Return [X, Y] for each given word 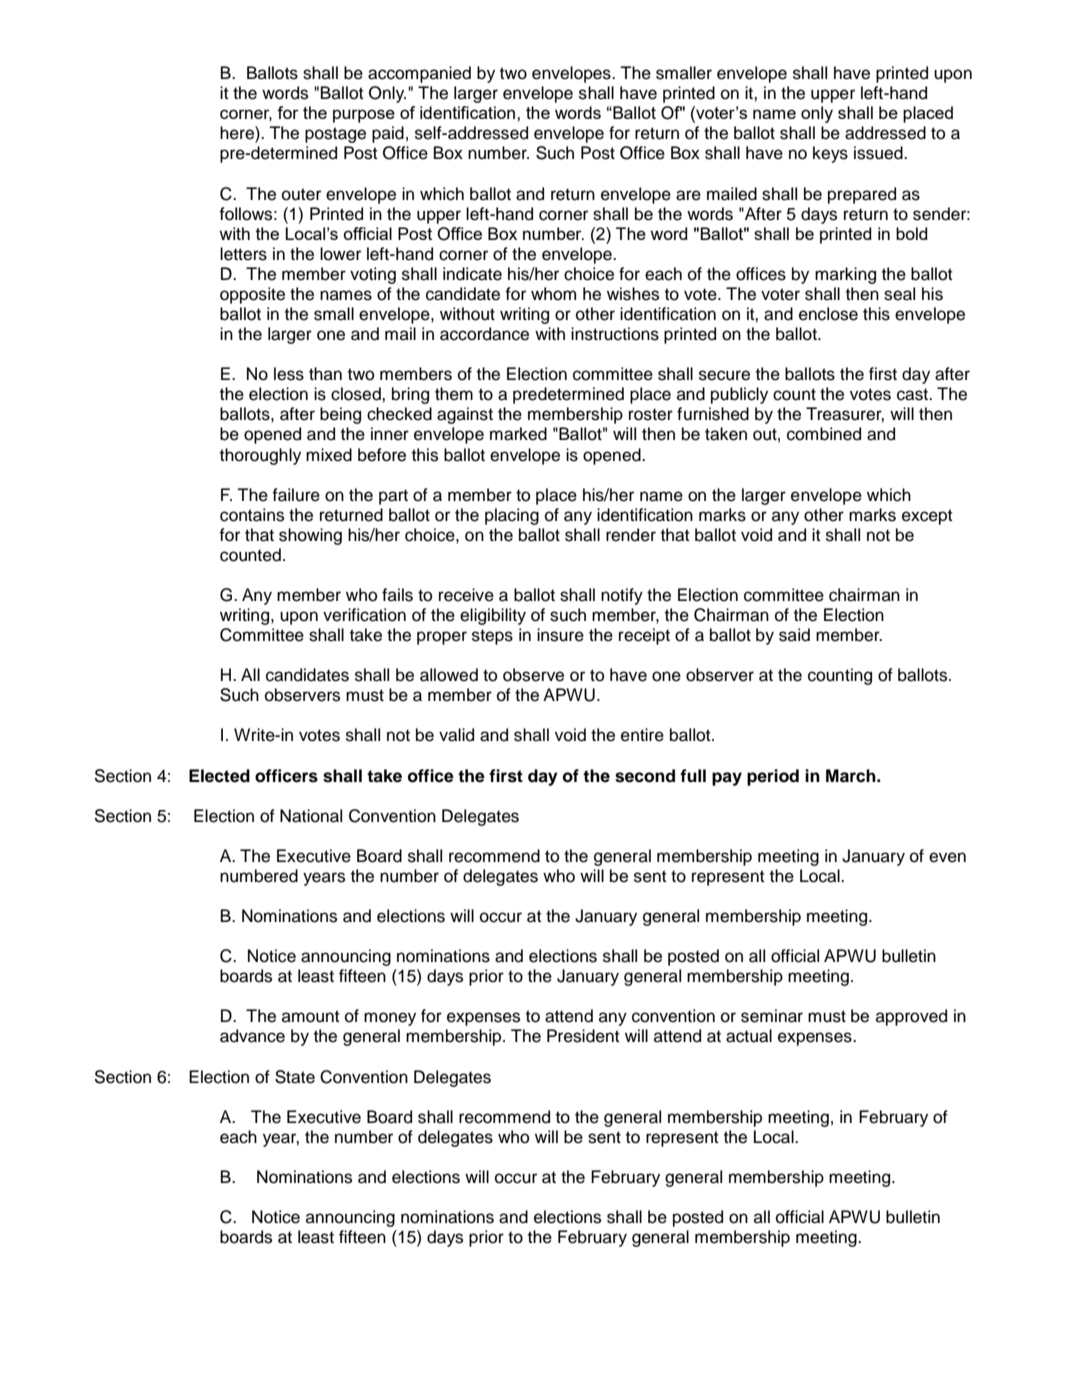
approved [911, 1017]
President [583, 1036]
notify [622, 596]
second [645, 776]
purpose [364, 116]
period [773, 777]
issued [879, 153]
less [289, 374]
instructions [615, 334]
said [794, 635]
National [311, 816]
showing [310, 536]
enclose [828, 314]
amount [311, 1016]
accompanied [419, 74]
